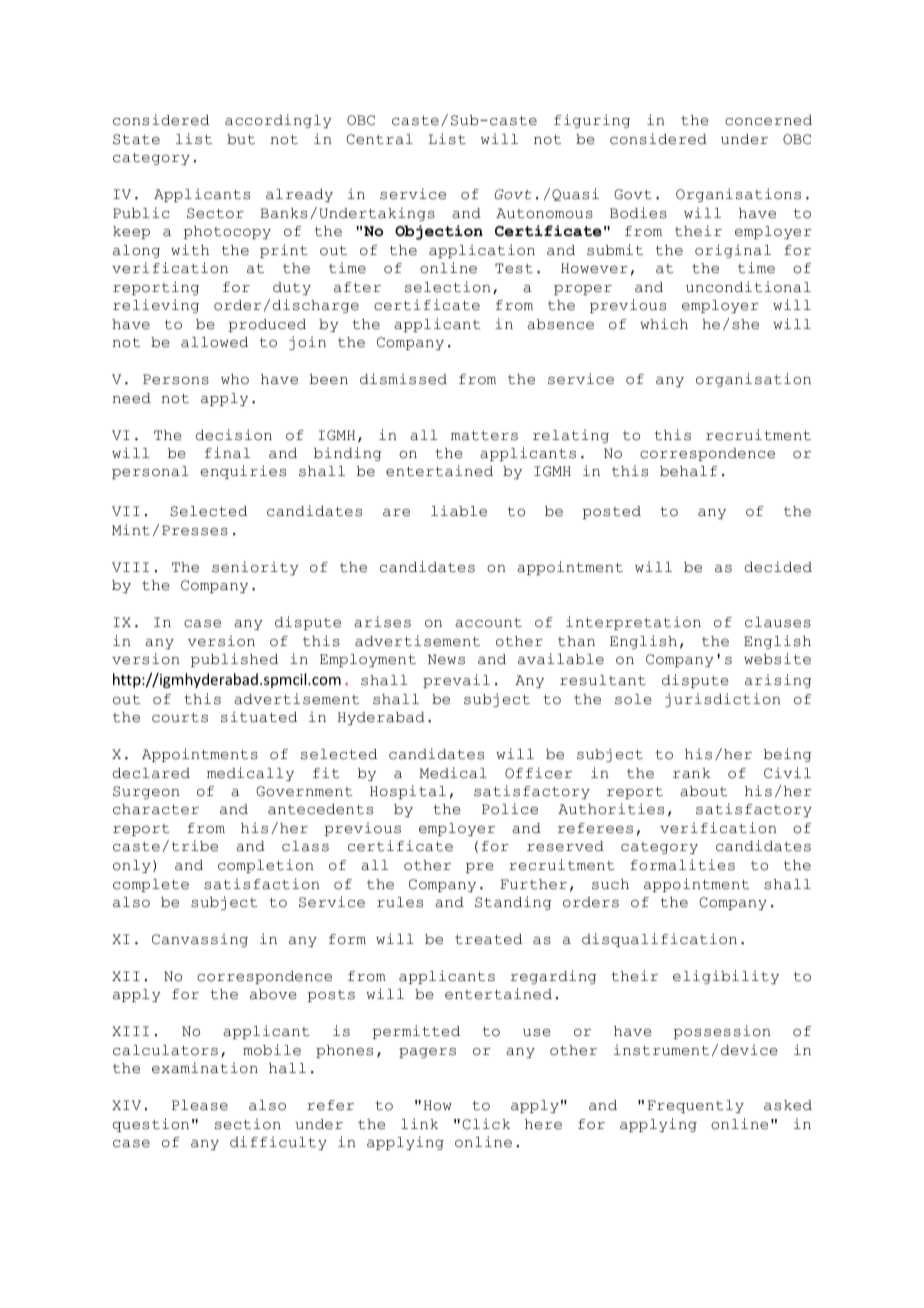  I want to click on but, so click(241, 139).
